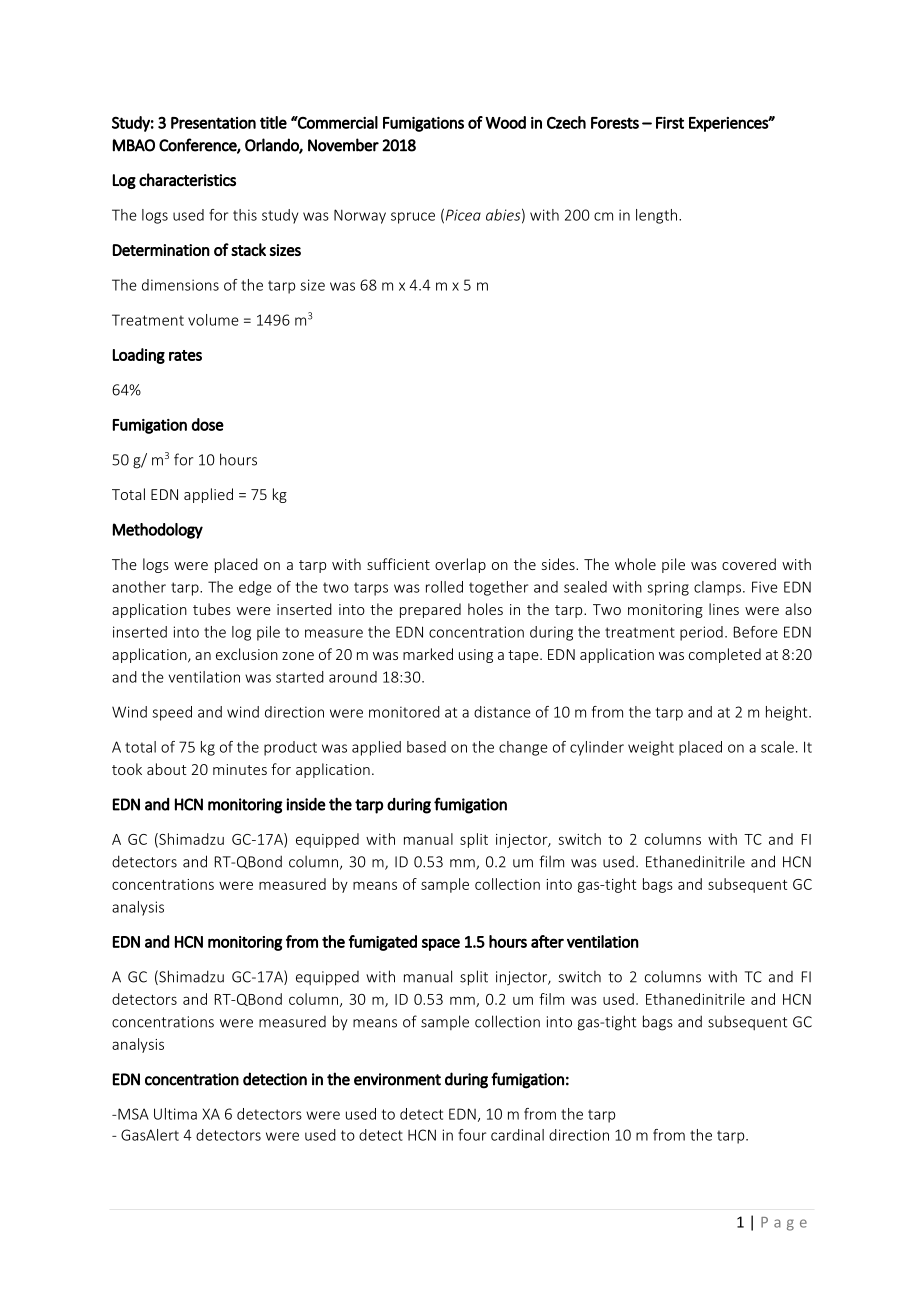 The height and width of the screenshot is (1308, 924). Describe the element at coordinates (441, 944) in the screenshot. I see `space` at that location.
